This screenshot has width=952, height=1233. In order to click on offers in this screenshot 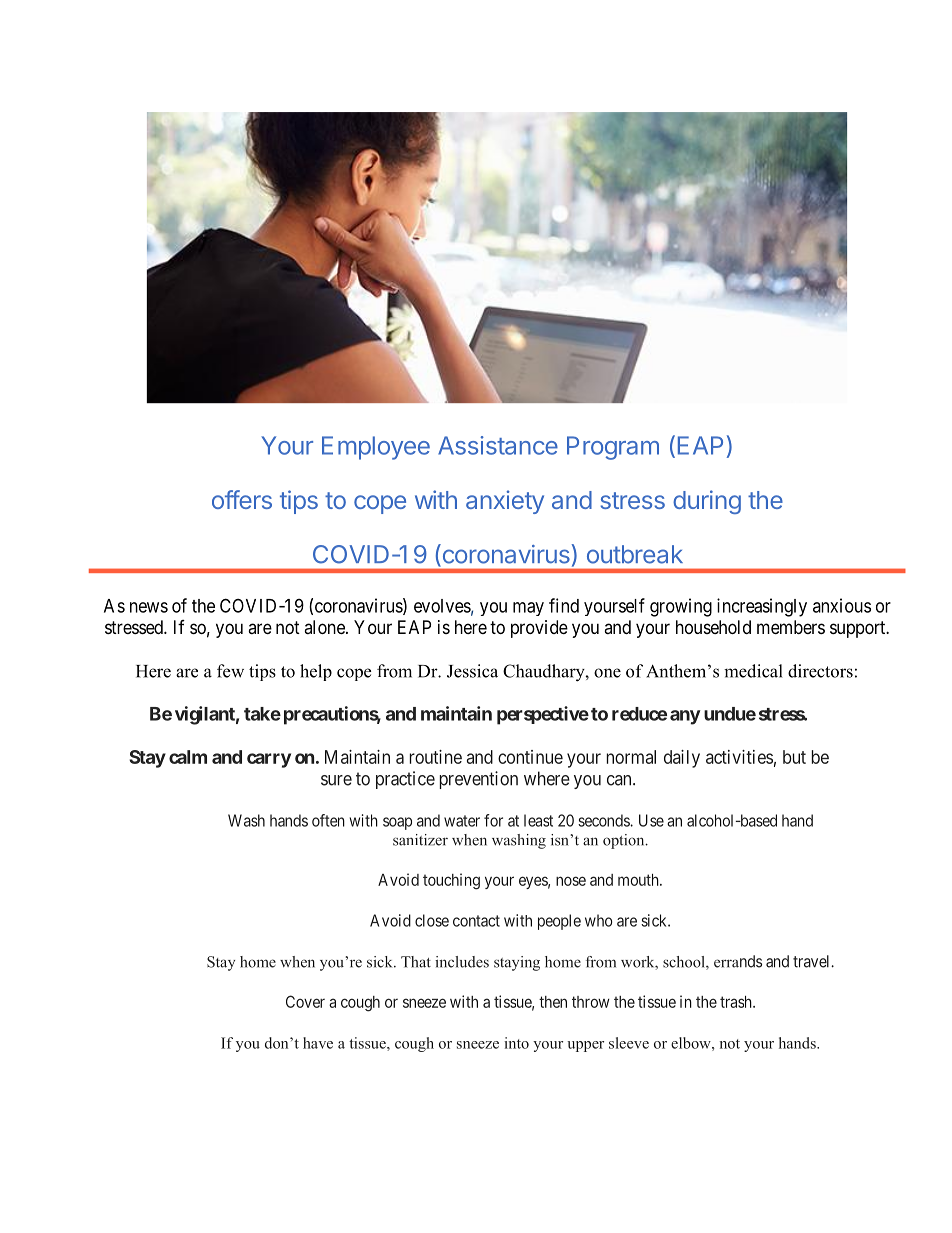, I will do `click(242, 499)`.
